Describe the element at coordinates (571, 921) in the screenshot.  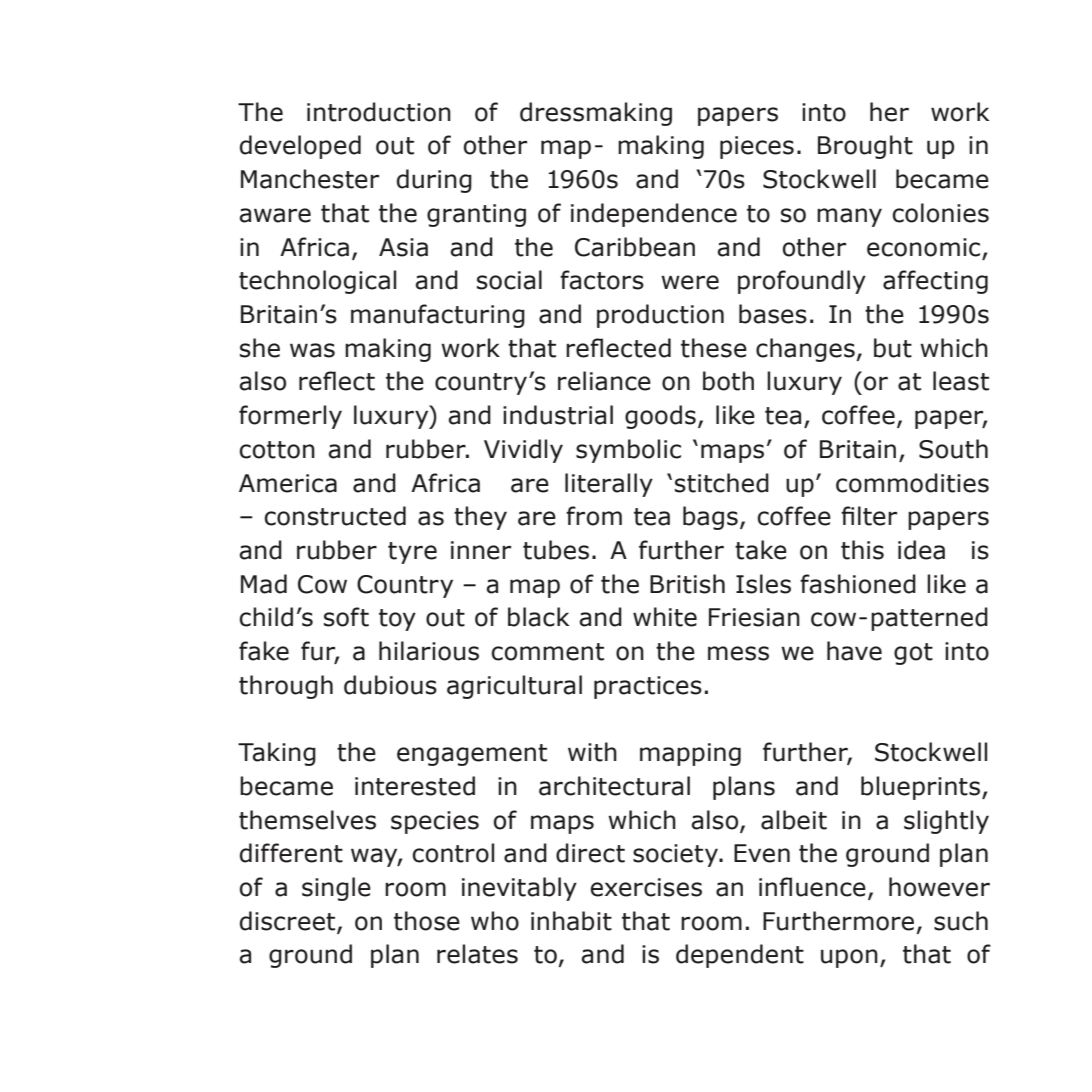
I see `inhabit` at that location.
